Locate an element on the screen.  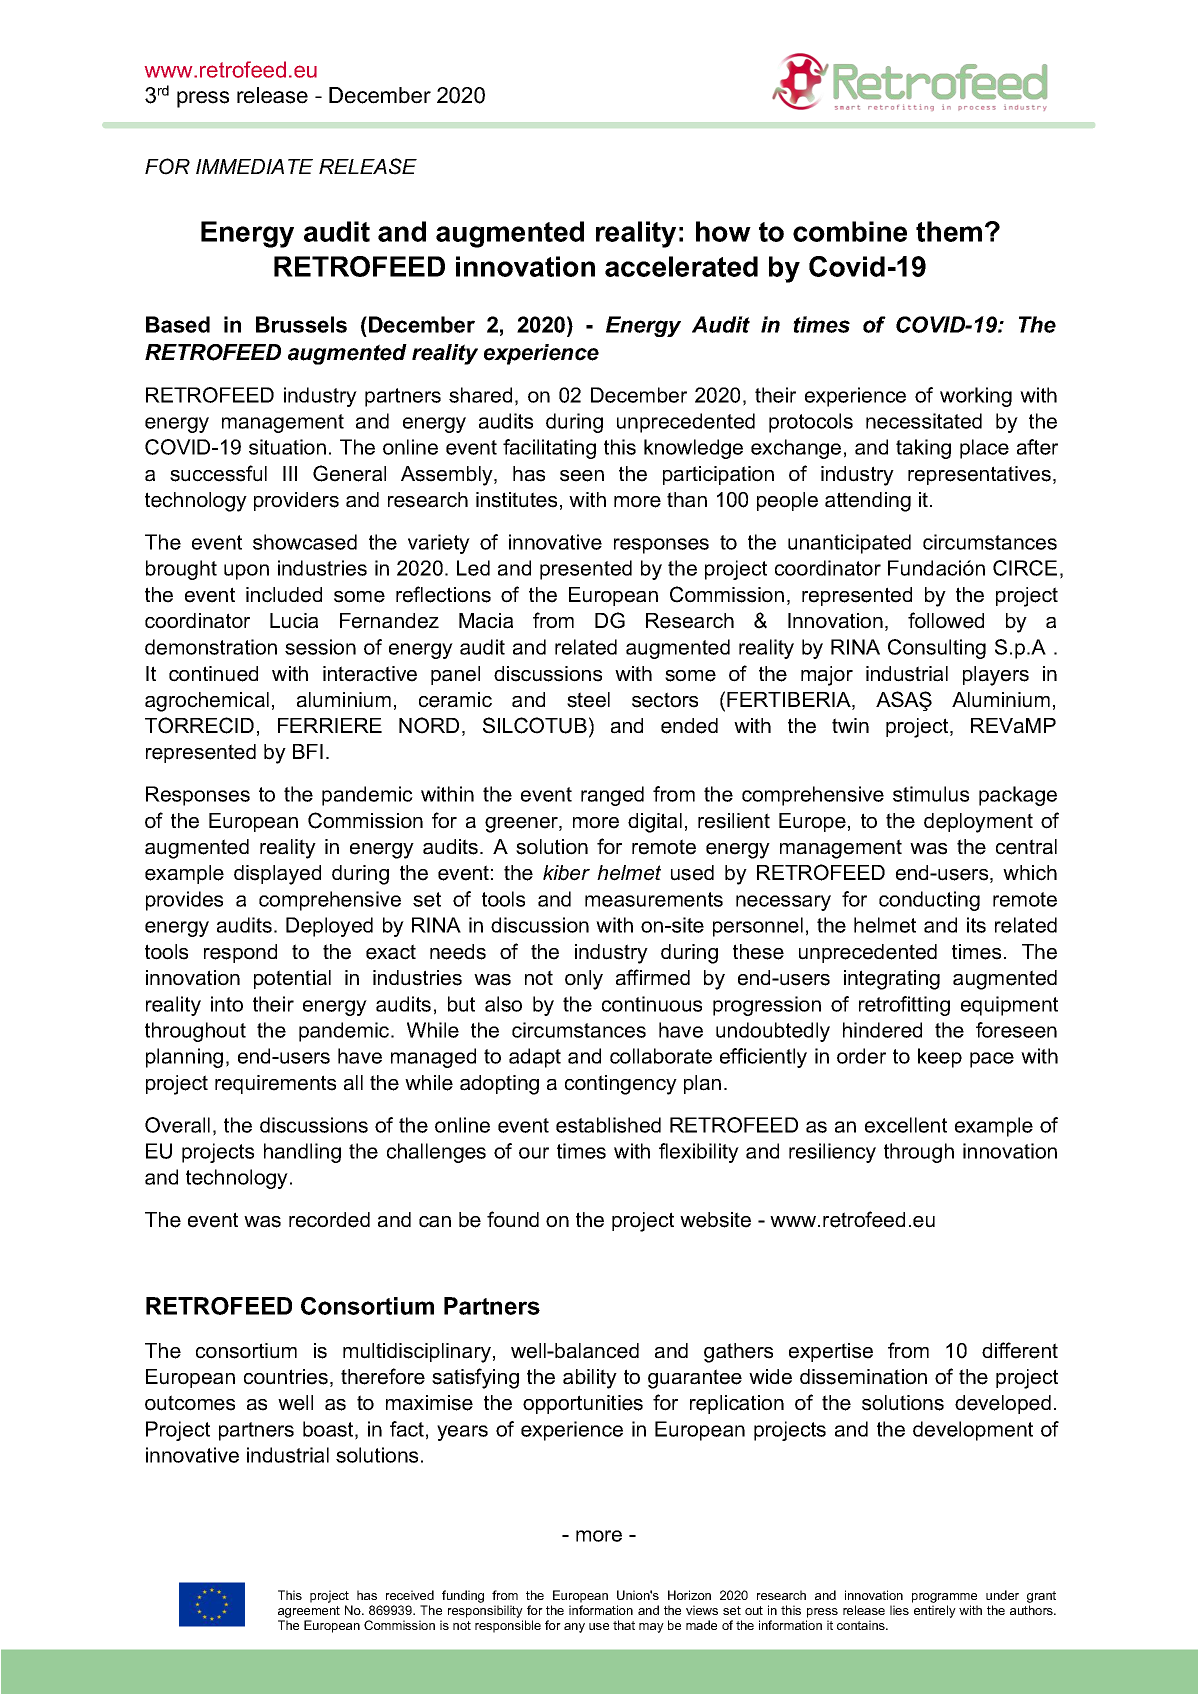
ranged is located at coordinates (612, 796).
